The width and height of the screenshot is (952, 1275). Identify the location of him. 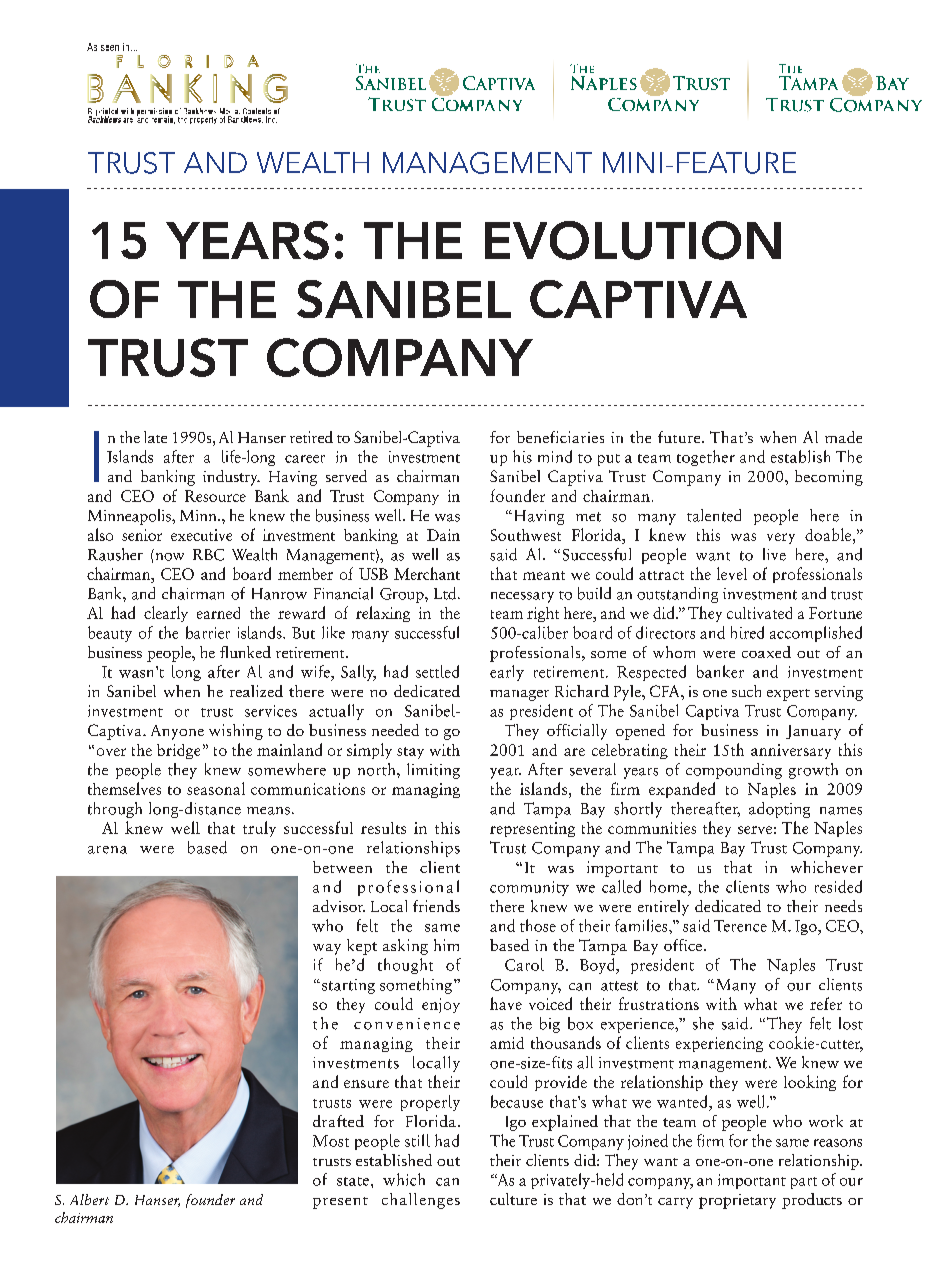
(446, 945).
